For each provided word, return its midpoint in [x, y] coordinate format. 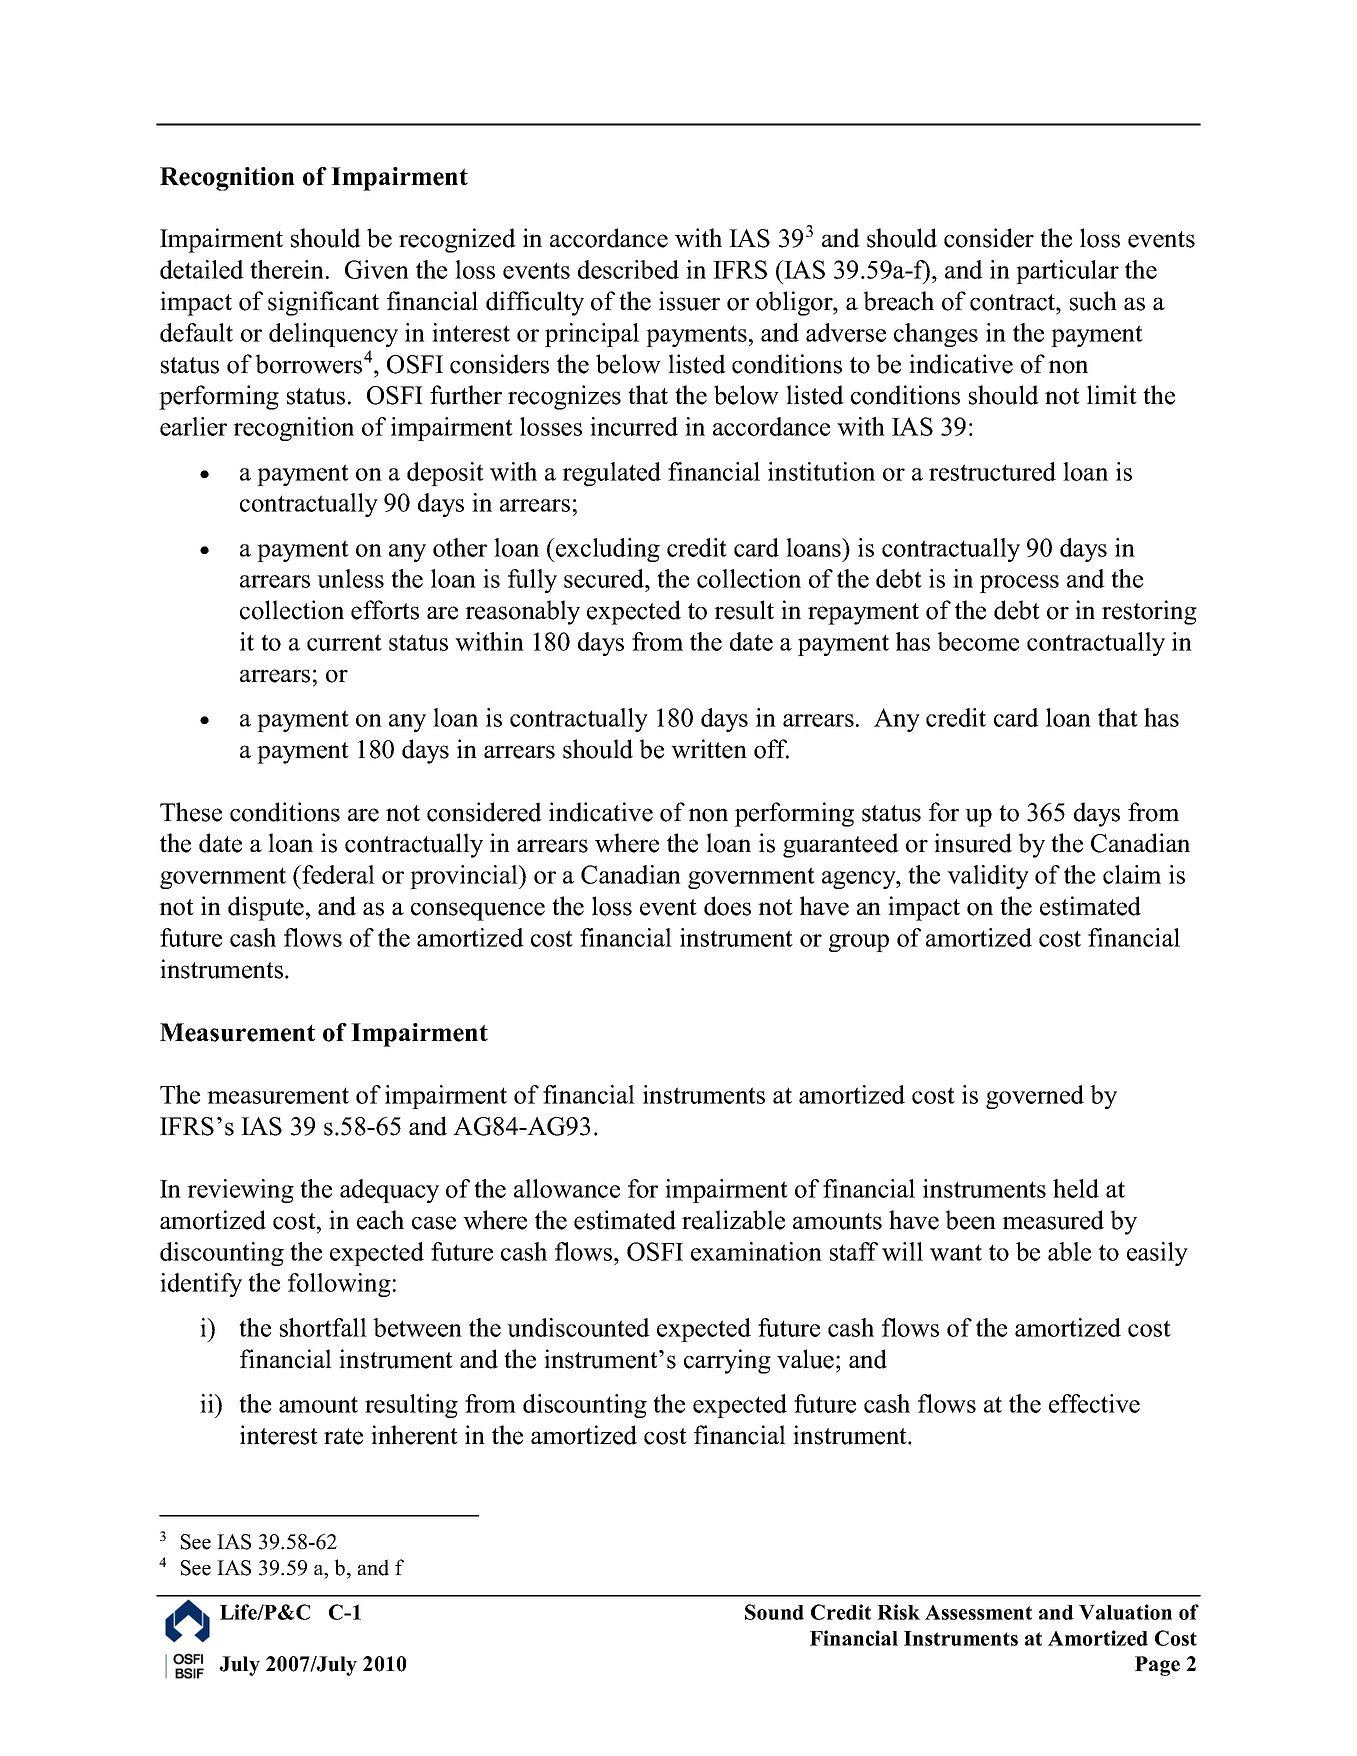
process [1019, 584]
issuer [689, 301]
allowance [567, 1188]
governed [1035, 1097]
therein [287, 269]
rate [343, 1436]
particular [1067, 272]
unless [350, 578]
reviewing [240, 1191]
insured [973, 843]
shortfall [323, 1327]
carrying [727, 1361]
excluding [607, 550]
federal [337, 874]
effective [1094, 1403]
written [709, 749]
